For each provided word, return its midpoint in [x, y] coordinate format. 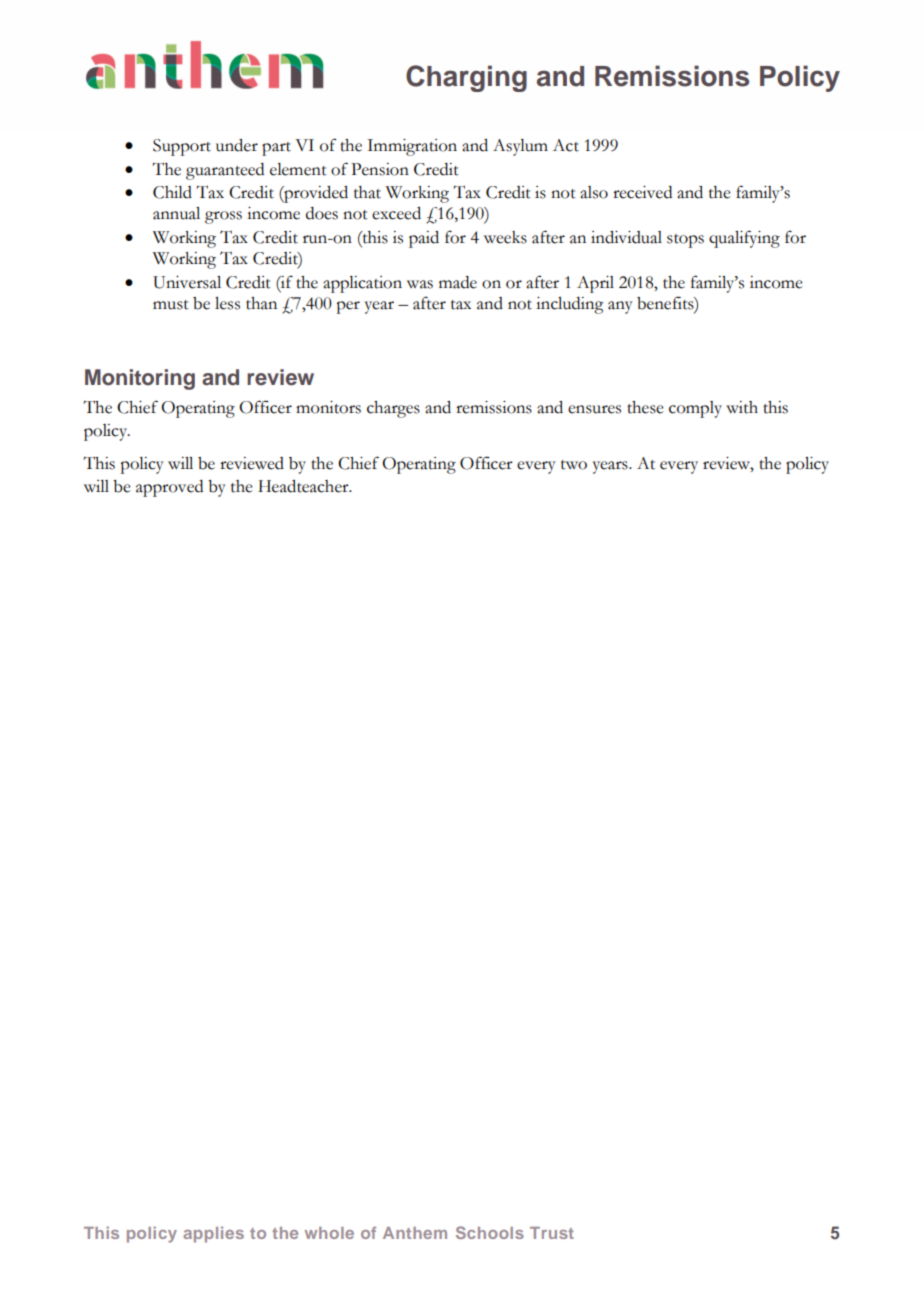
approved [169, 488]
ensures [594, 409]
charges [393, 409]
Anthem [415, 1233]
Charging [466, 78]
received [642, 192]
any [620, 307]
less [227, 303]
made [458, 282]
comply [695, 409]
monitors [328, 407]
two [574, 465]
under [237, 145]
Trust [552, 1233]
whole [329, 1233]
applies [213, 1234]
